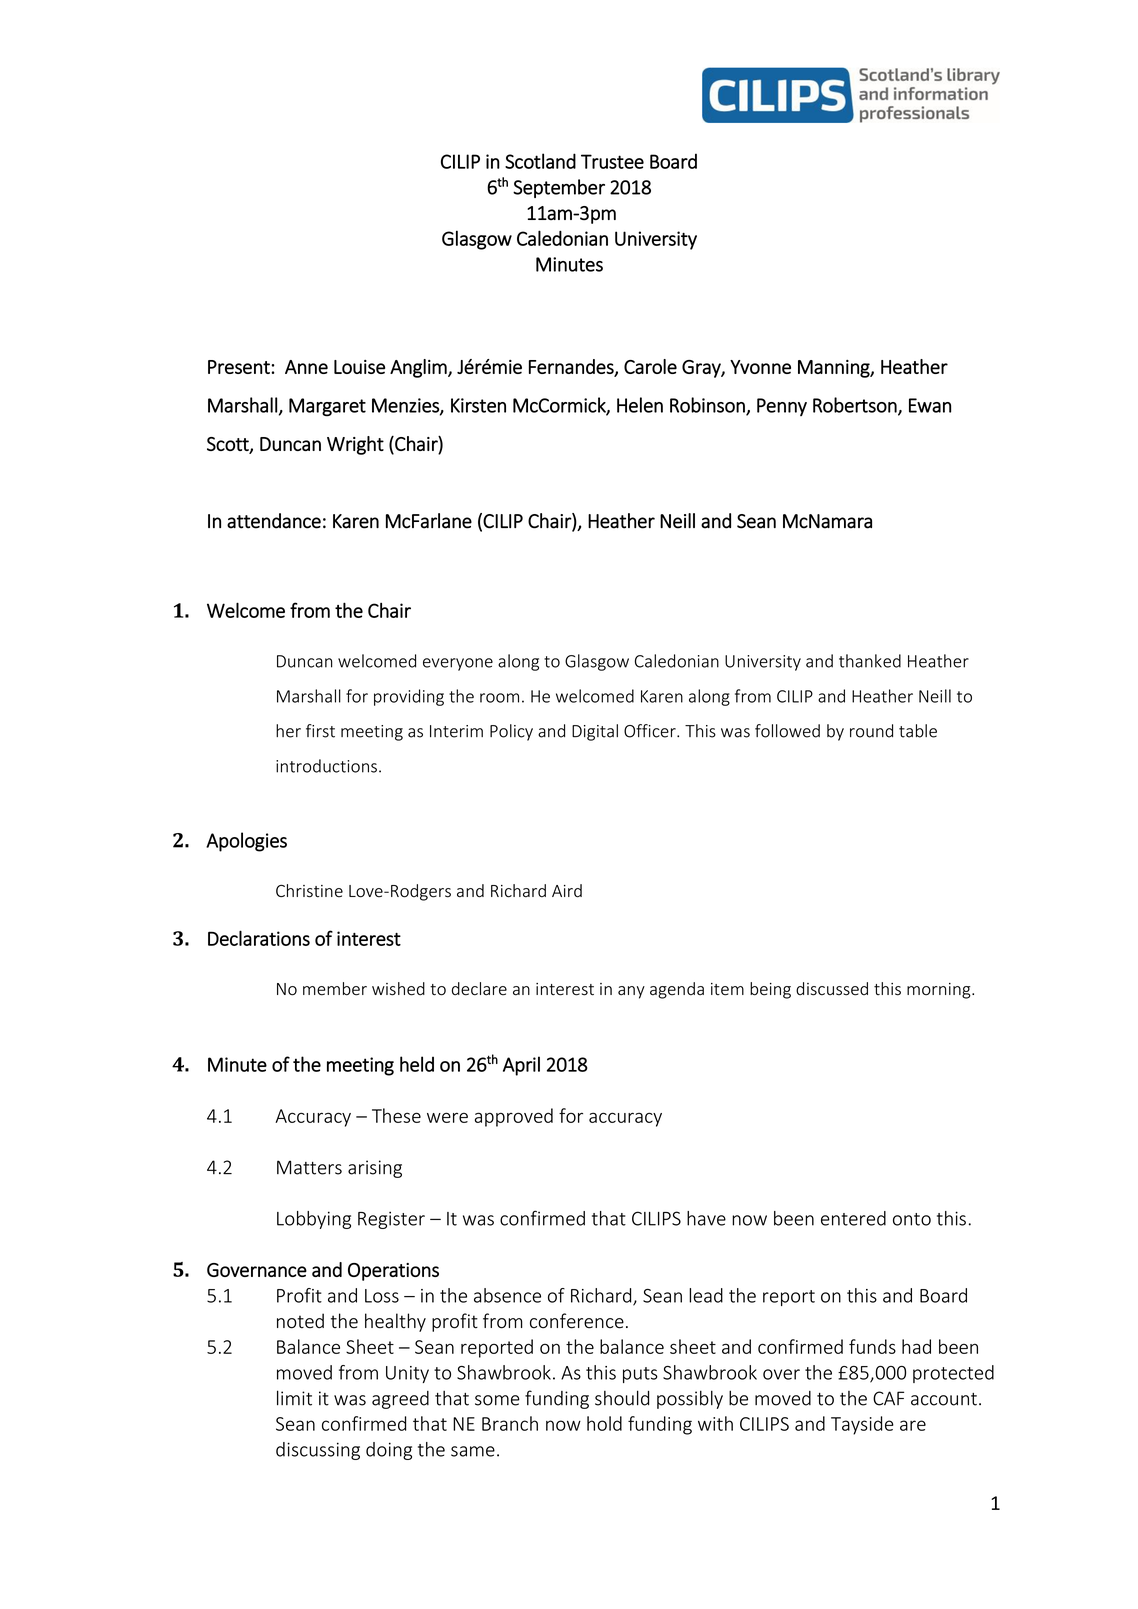 The width and height of the screenshot is (1138, 1609). I want to click on September, so click(559, 188).
